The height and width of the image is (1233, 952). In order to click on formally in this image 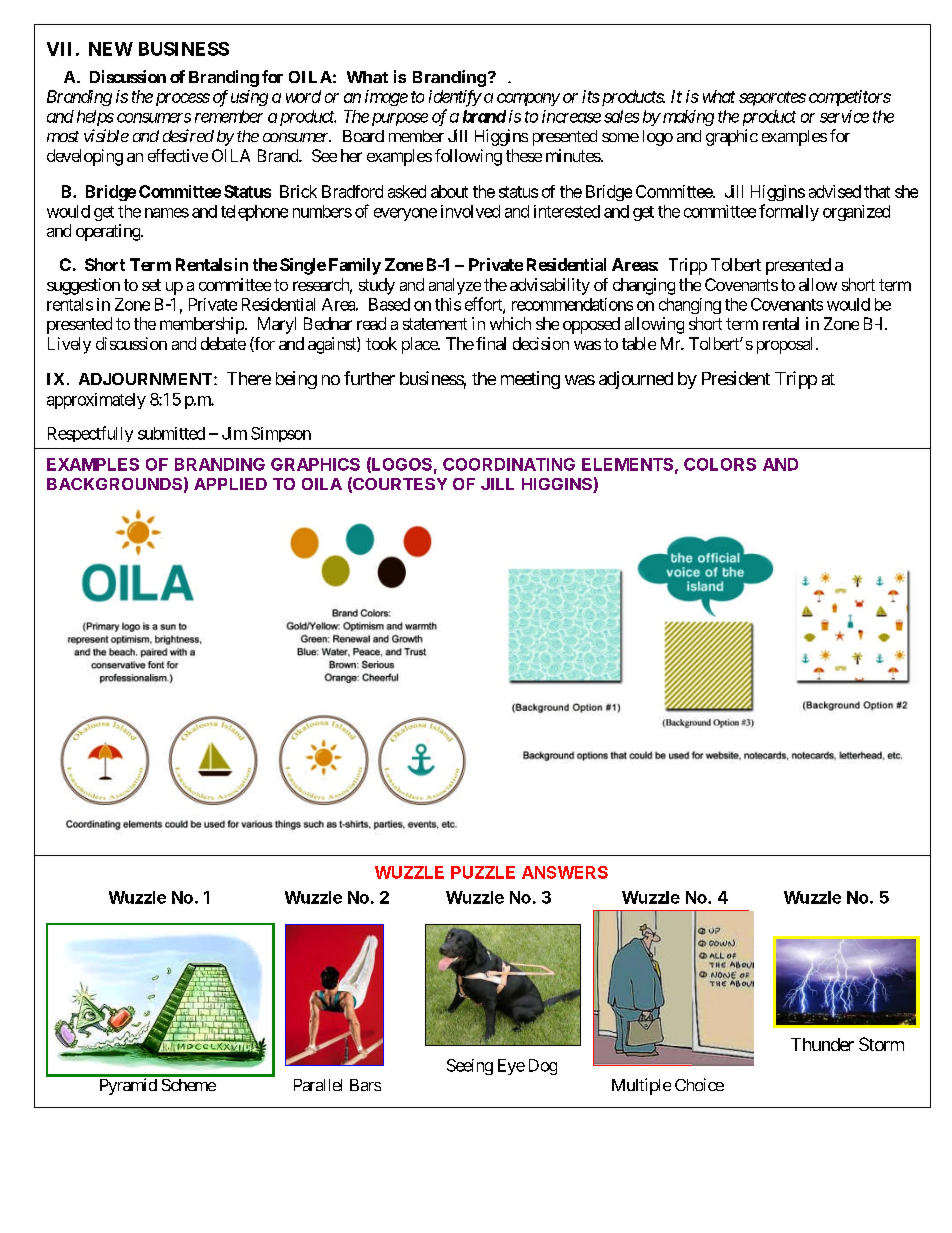, I will do `click(789, 212)`.
